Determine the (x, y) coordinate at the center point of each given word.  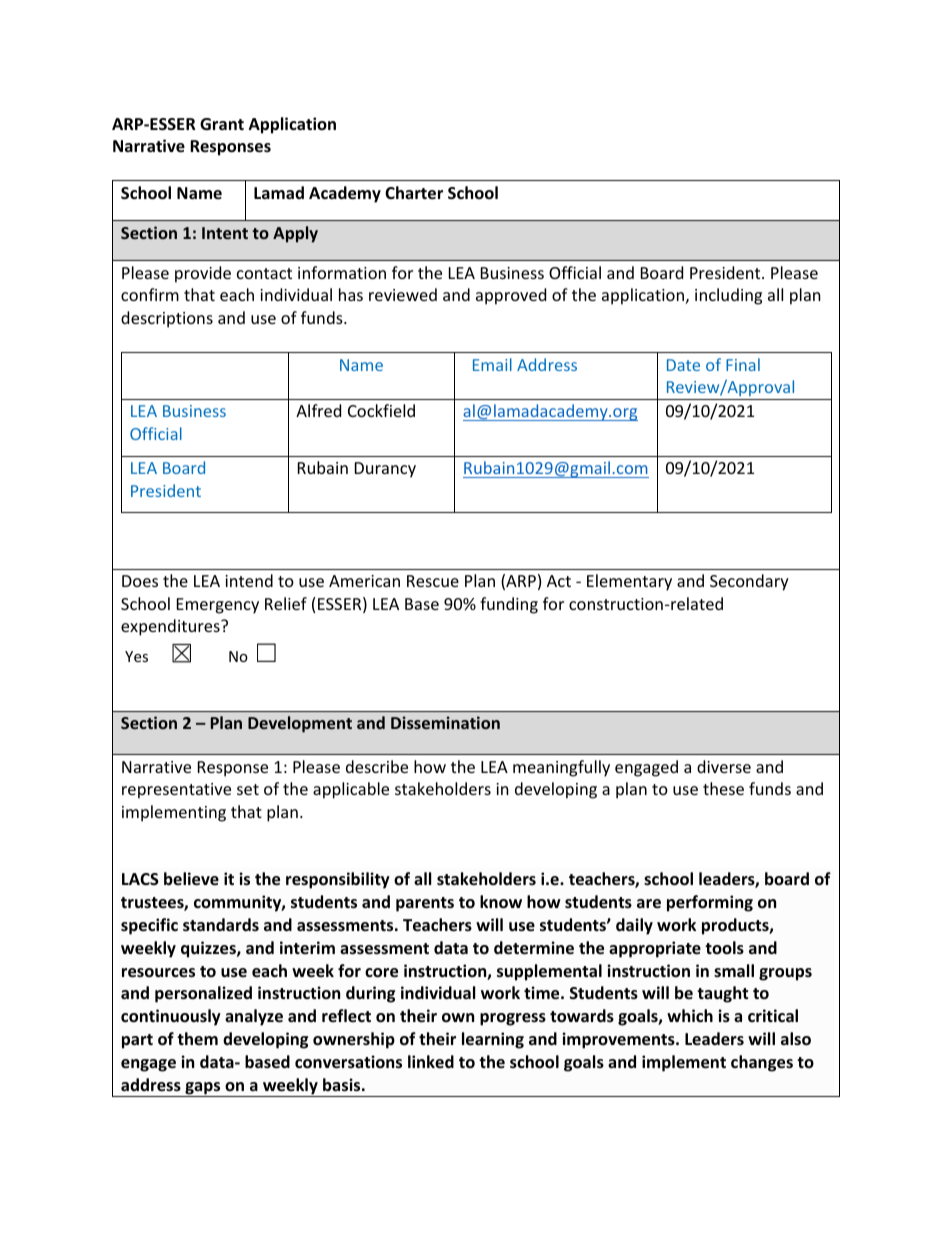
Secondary (749, 582)
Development (300, 724)
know (501, 902)
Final (743, 364)
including (728, 296)
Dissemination (445, 722)
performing (710, 903)
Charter (414, 193)
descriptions (167, 319)
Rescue (433, 581)
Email (492, 364)
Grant (222, 124)
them (197, 1038)
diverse (724, 766)
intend (249, 580)
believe (191, 879)
